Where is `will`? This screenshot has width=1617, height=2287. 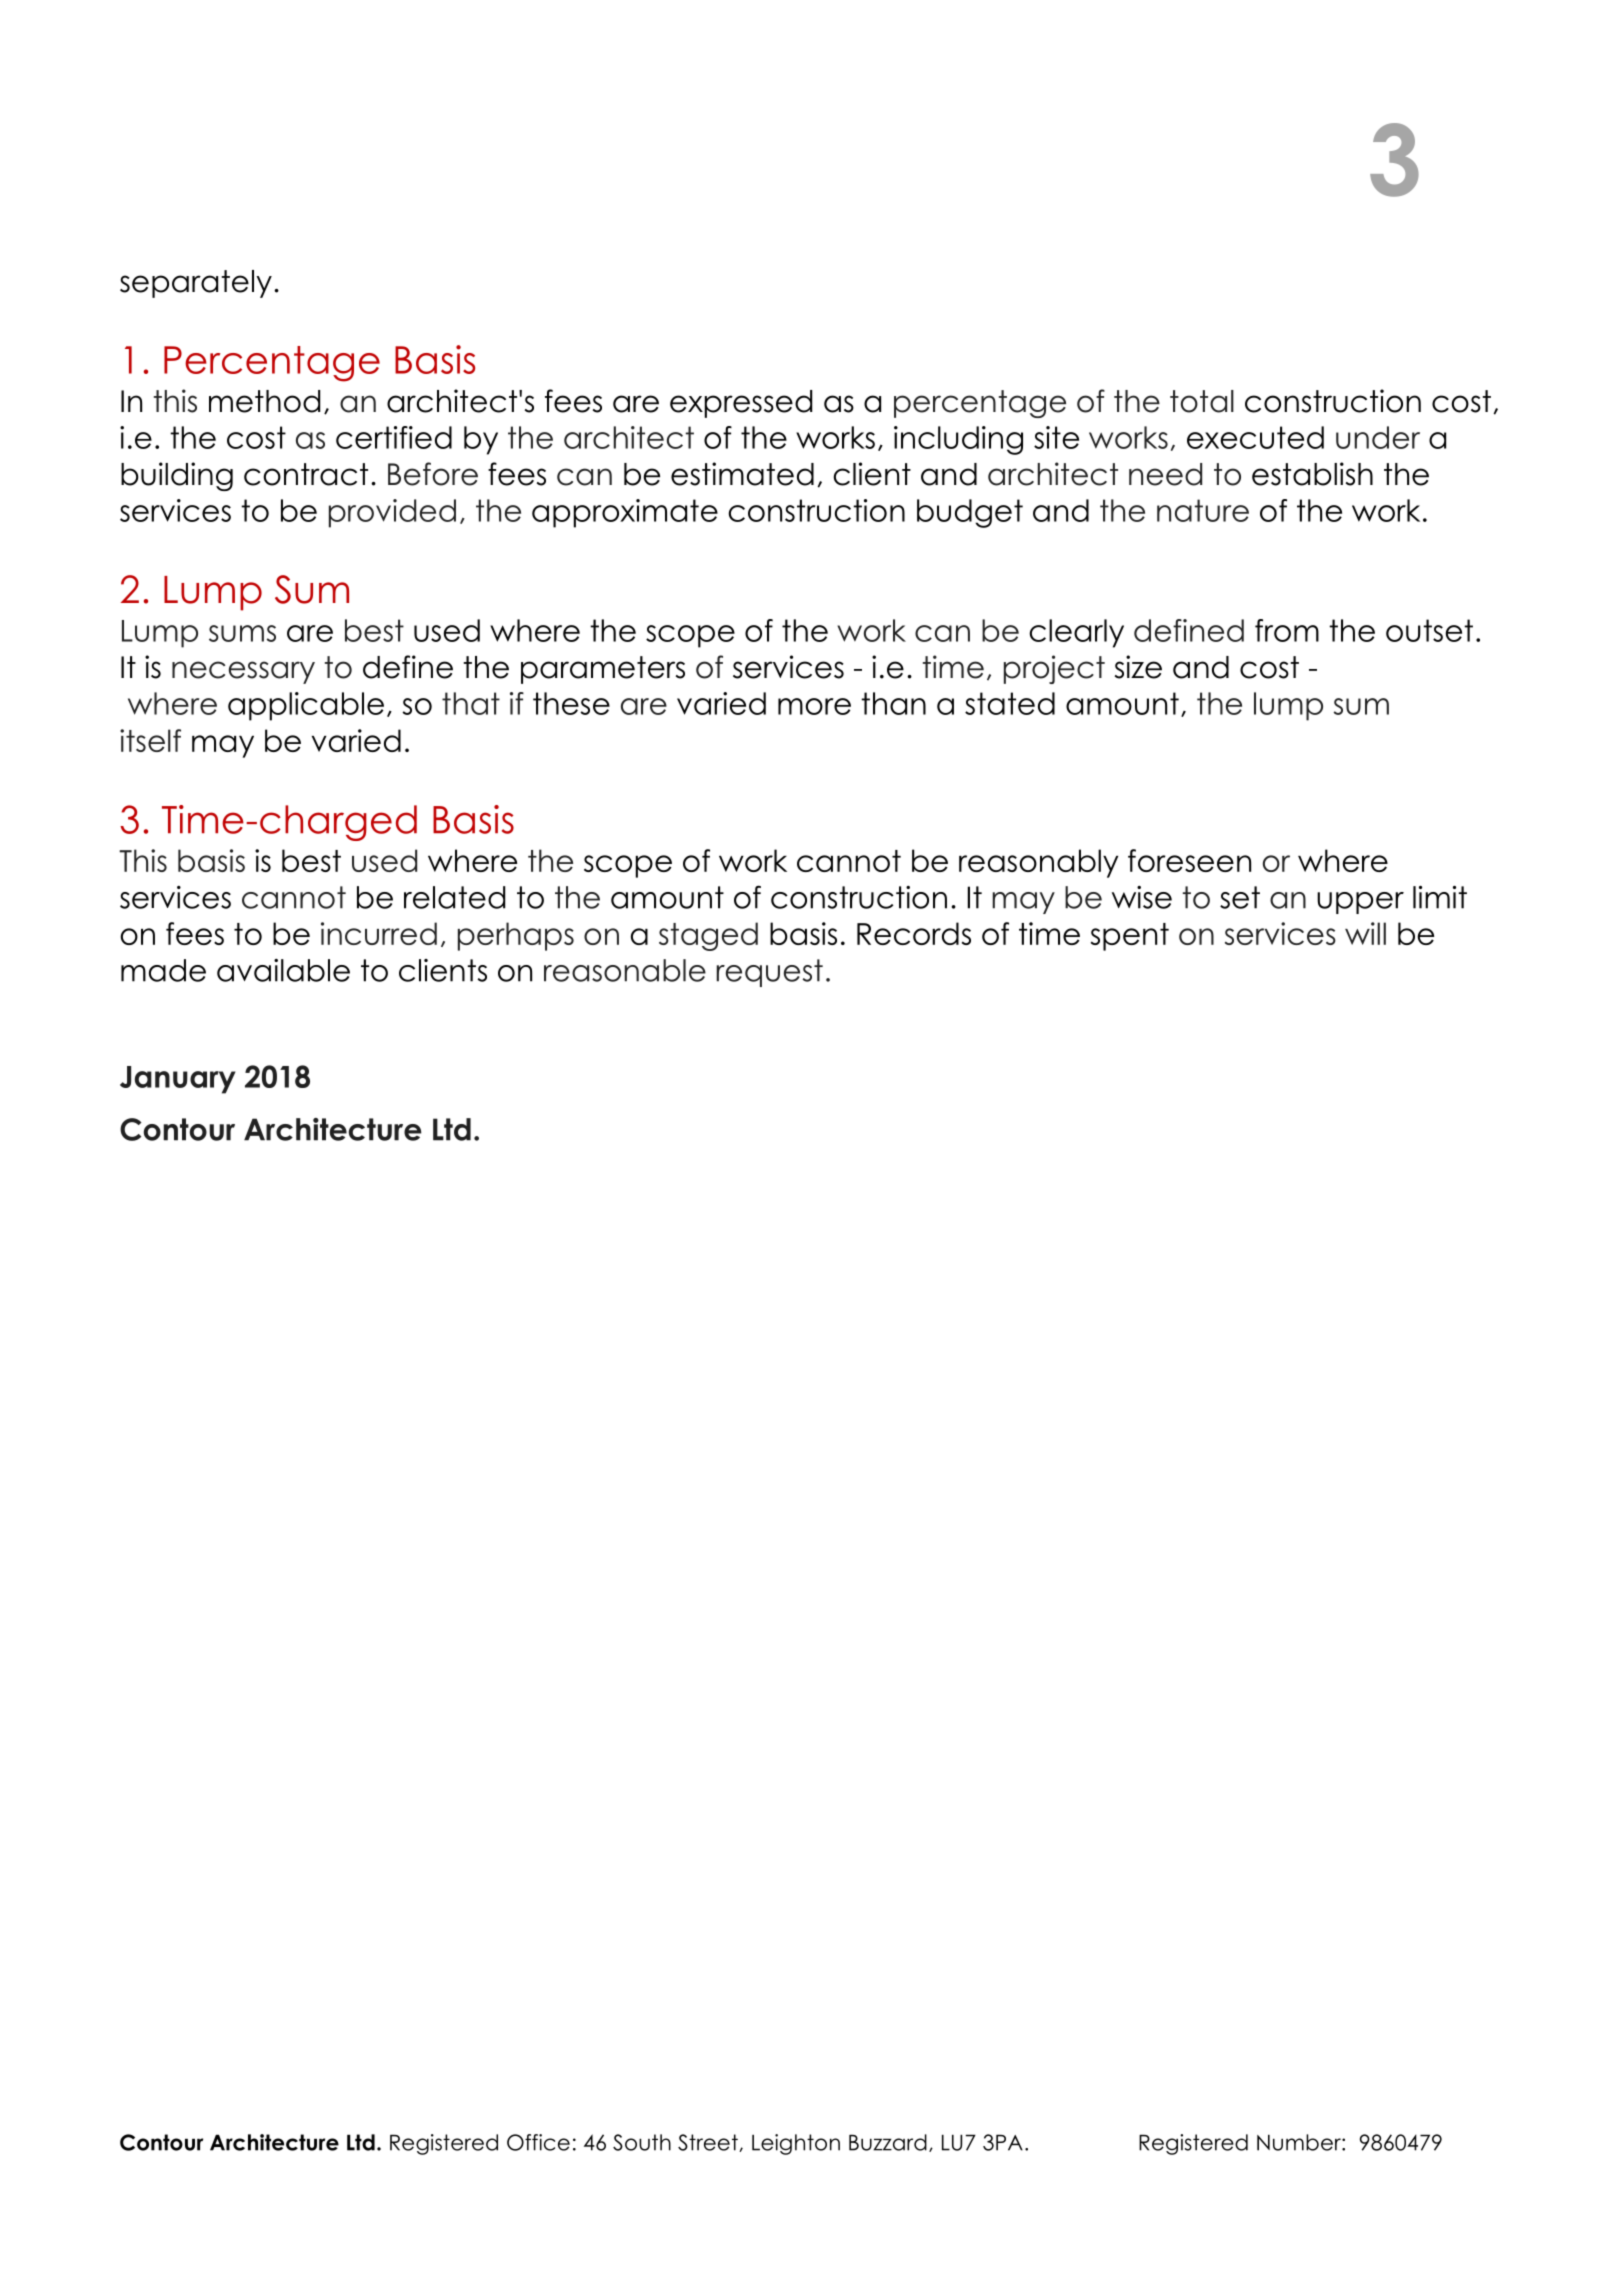
will is located at coordinates (1365, 933).
